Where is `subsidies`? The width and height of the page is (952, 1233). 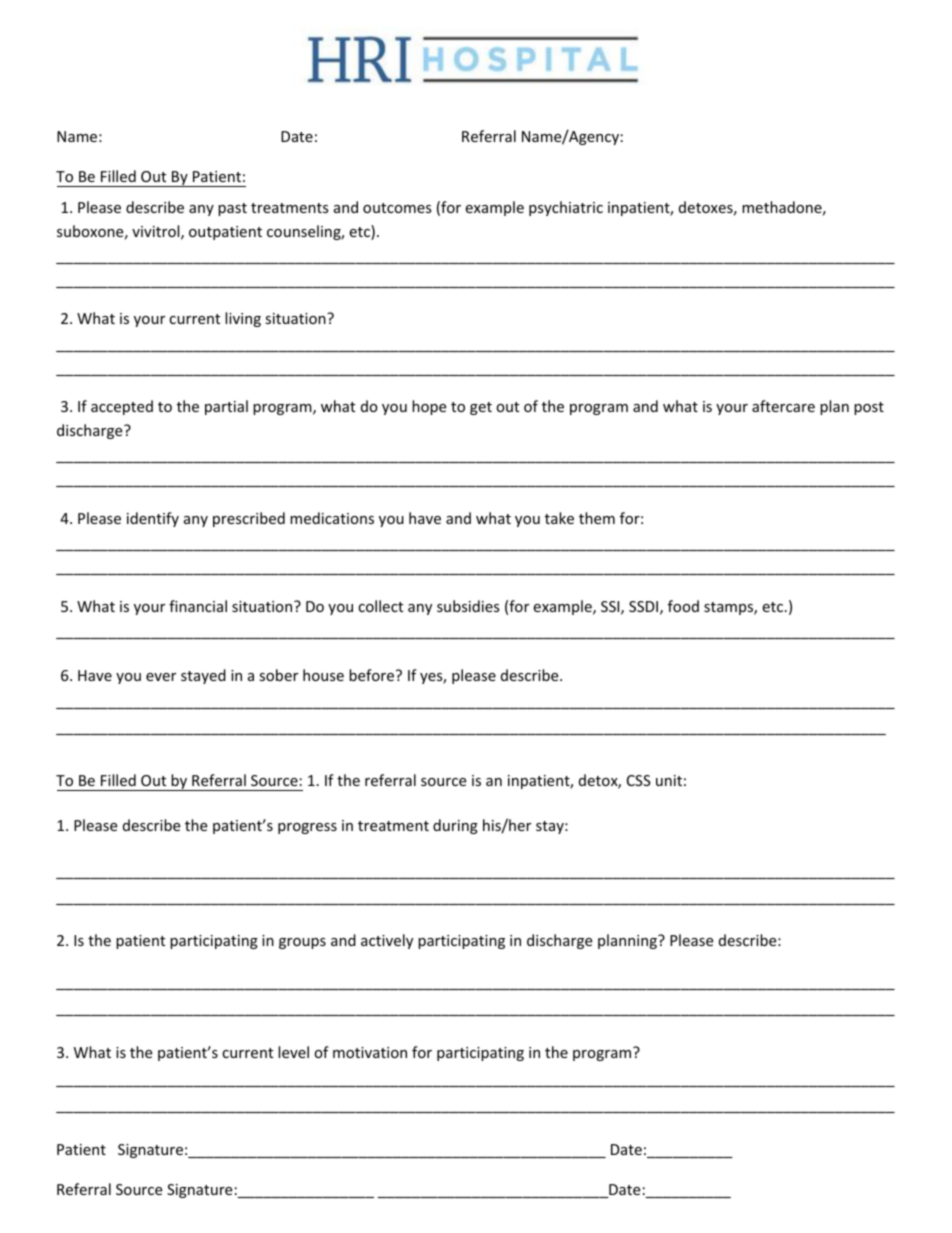
subsidies is located at coordinates (468, 606).
